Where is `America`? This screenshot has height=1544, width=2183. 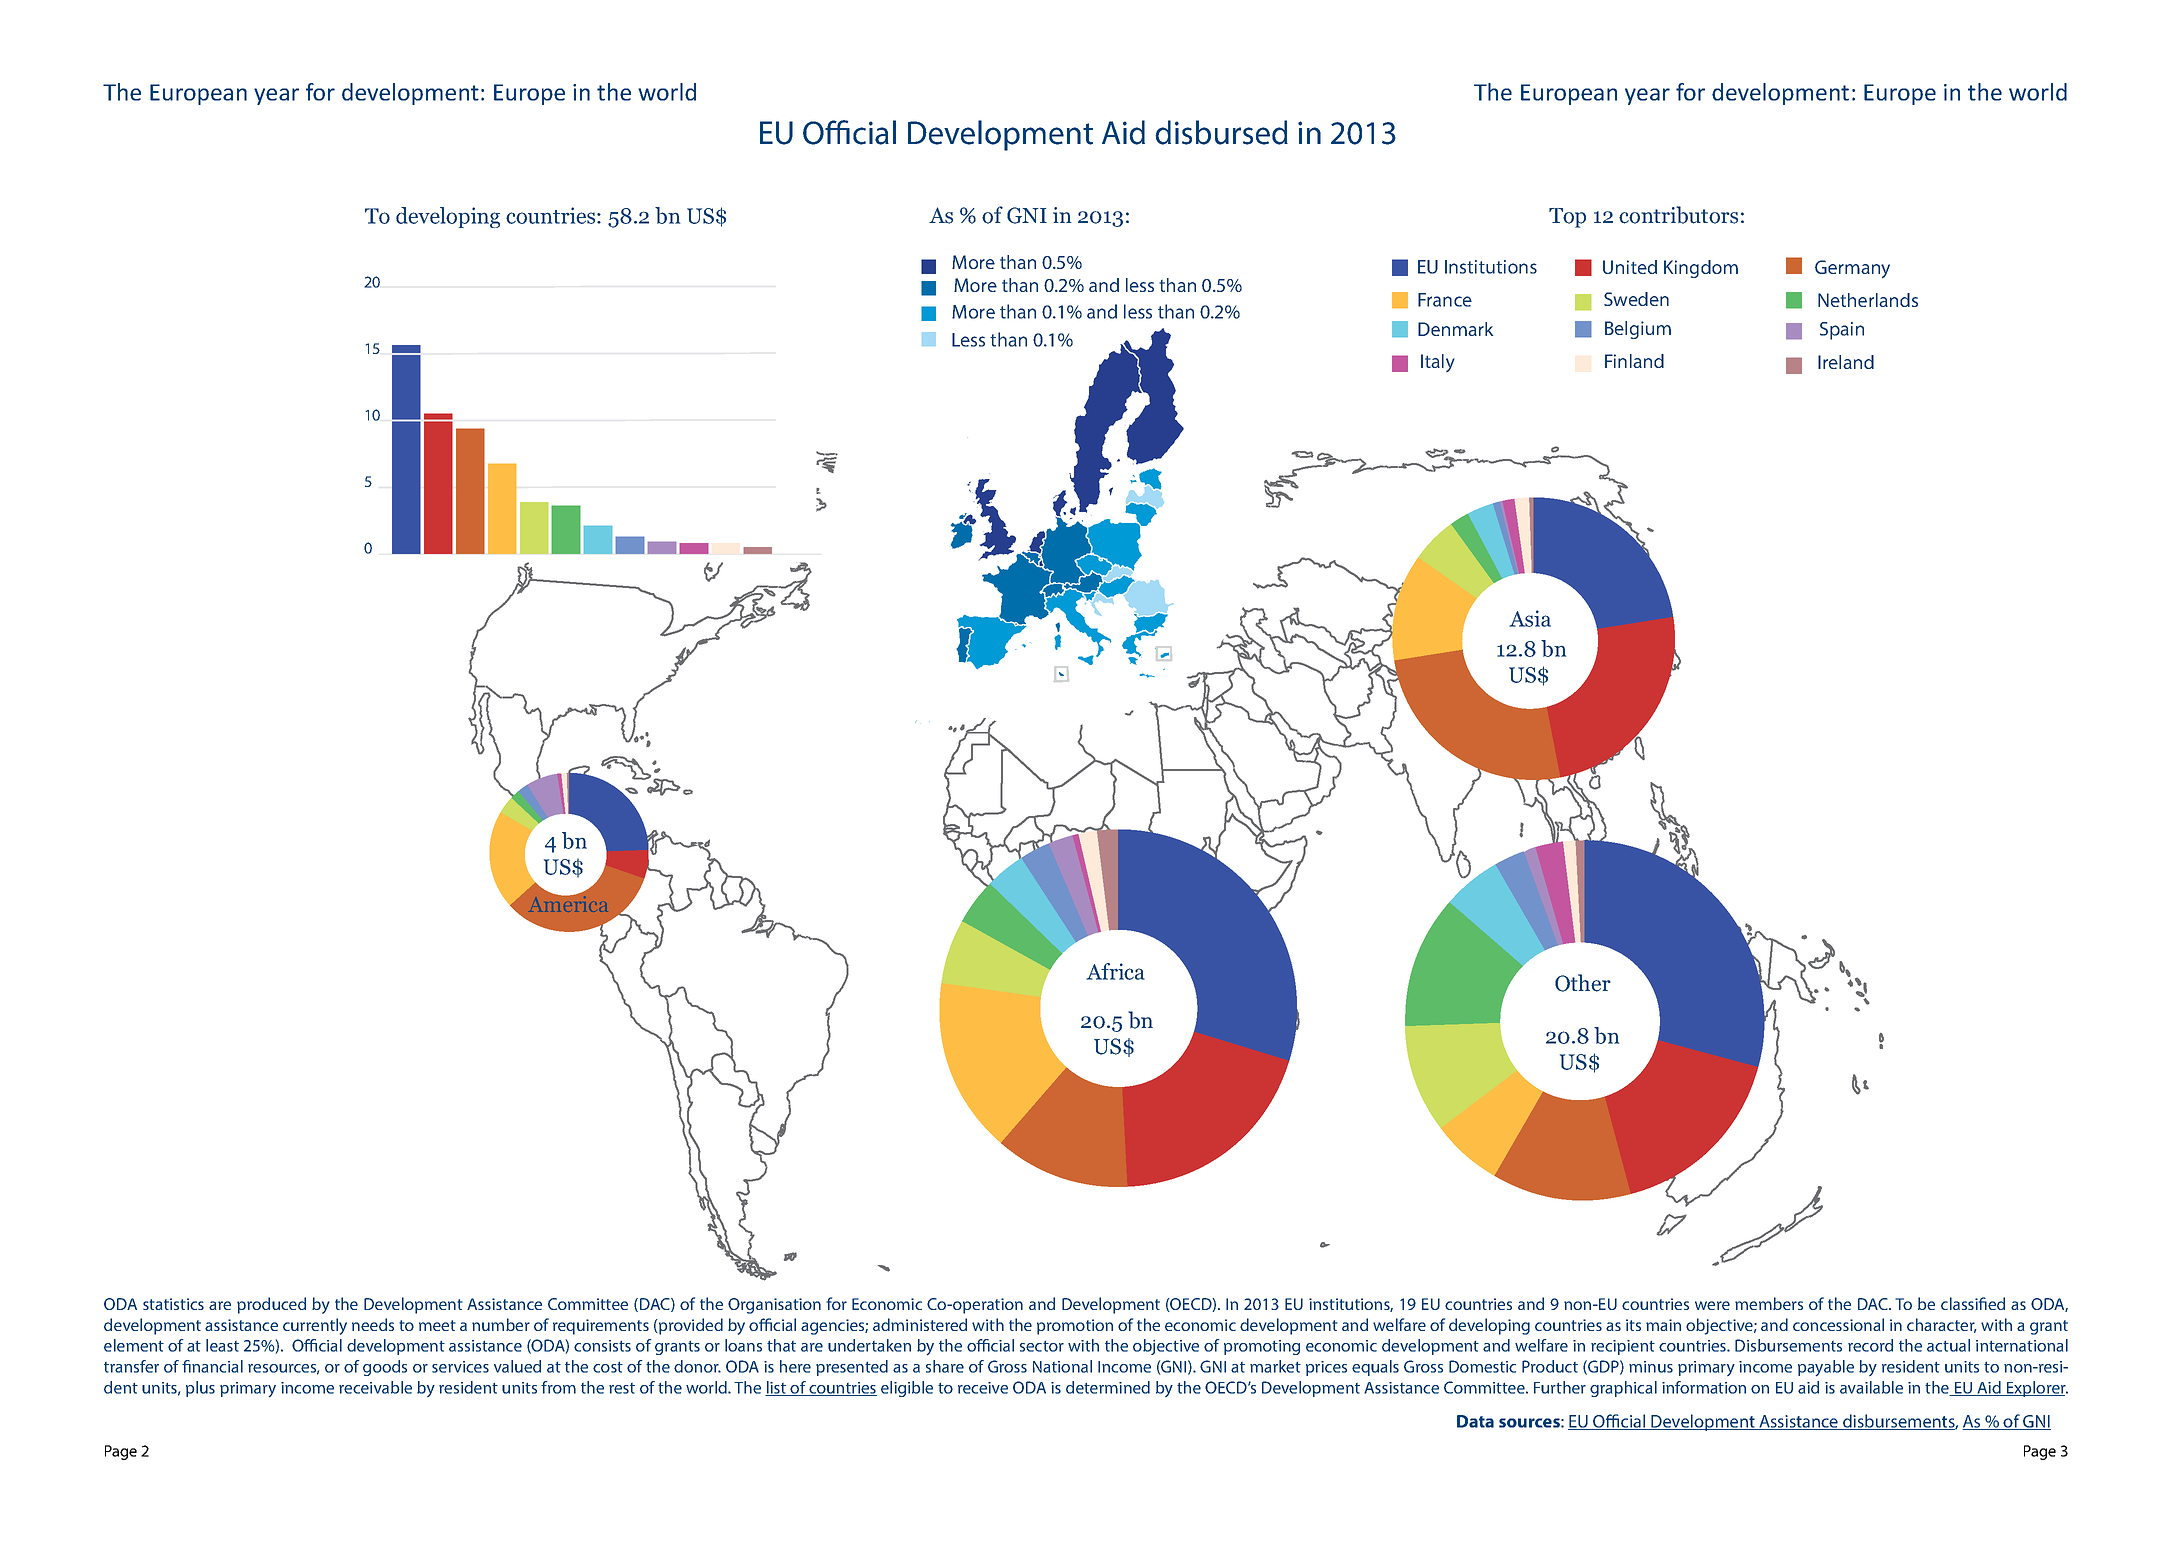 America is located at coordinates (568, 903).
